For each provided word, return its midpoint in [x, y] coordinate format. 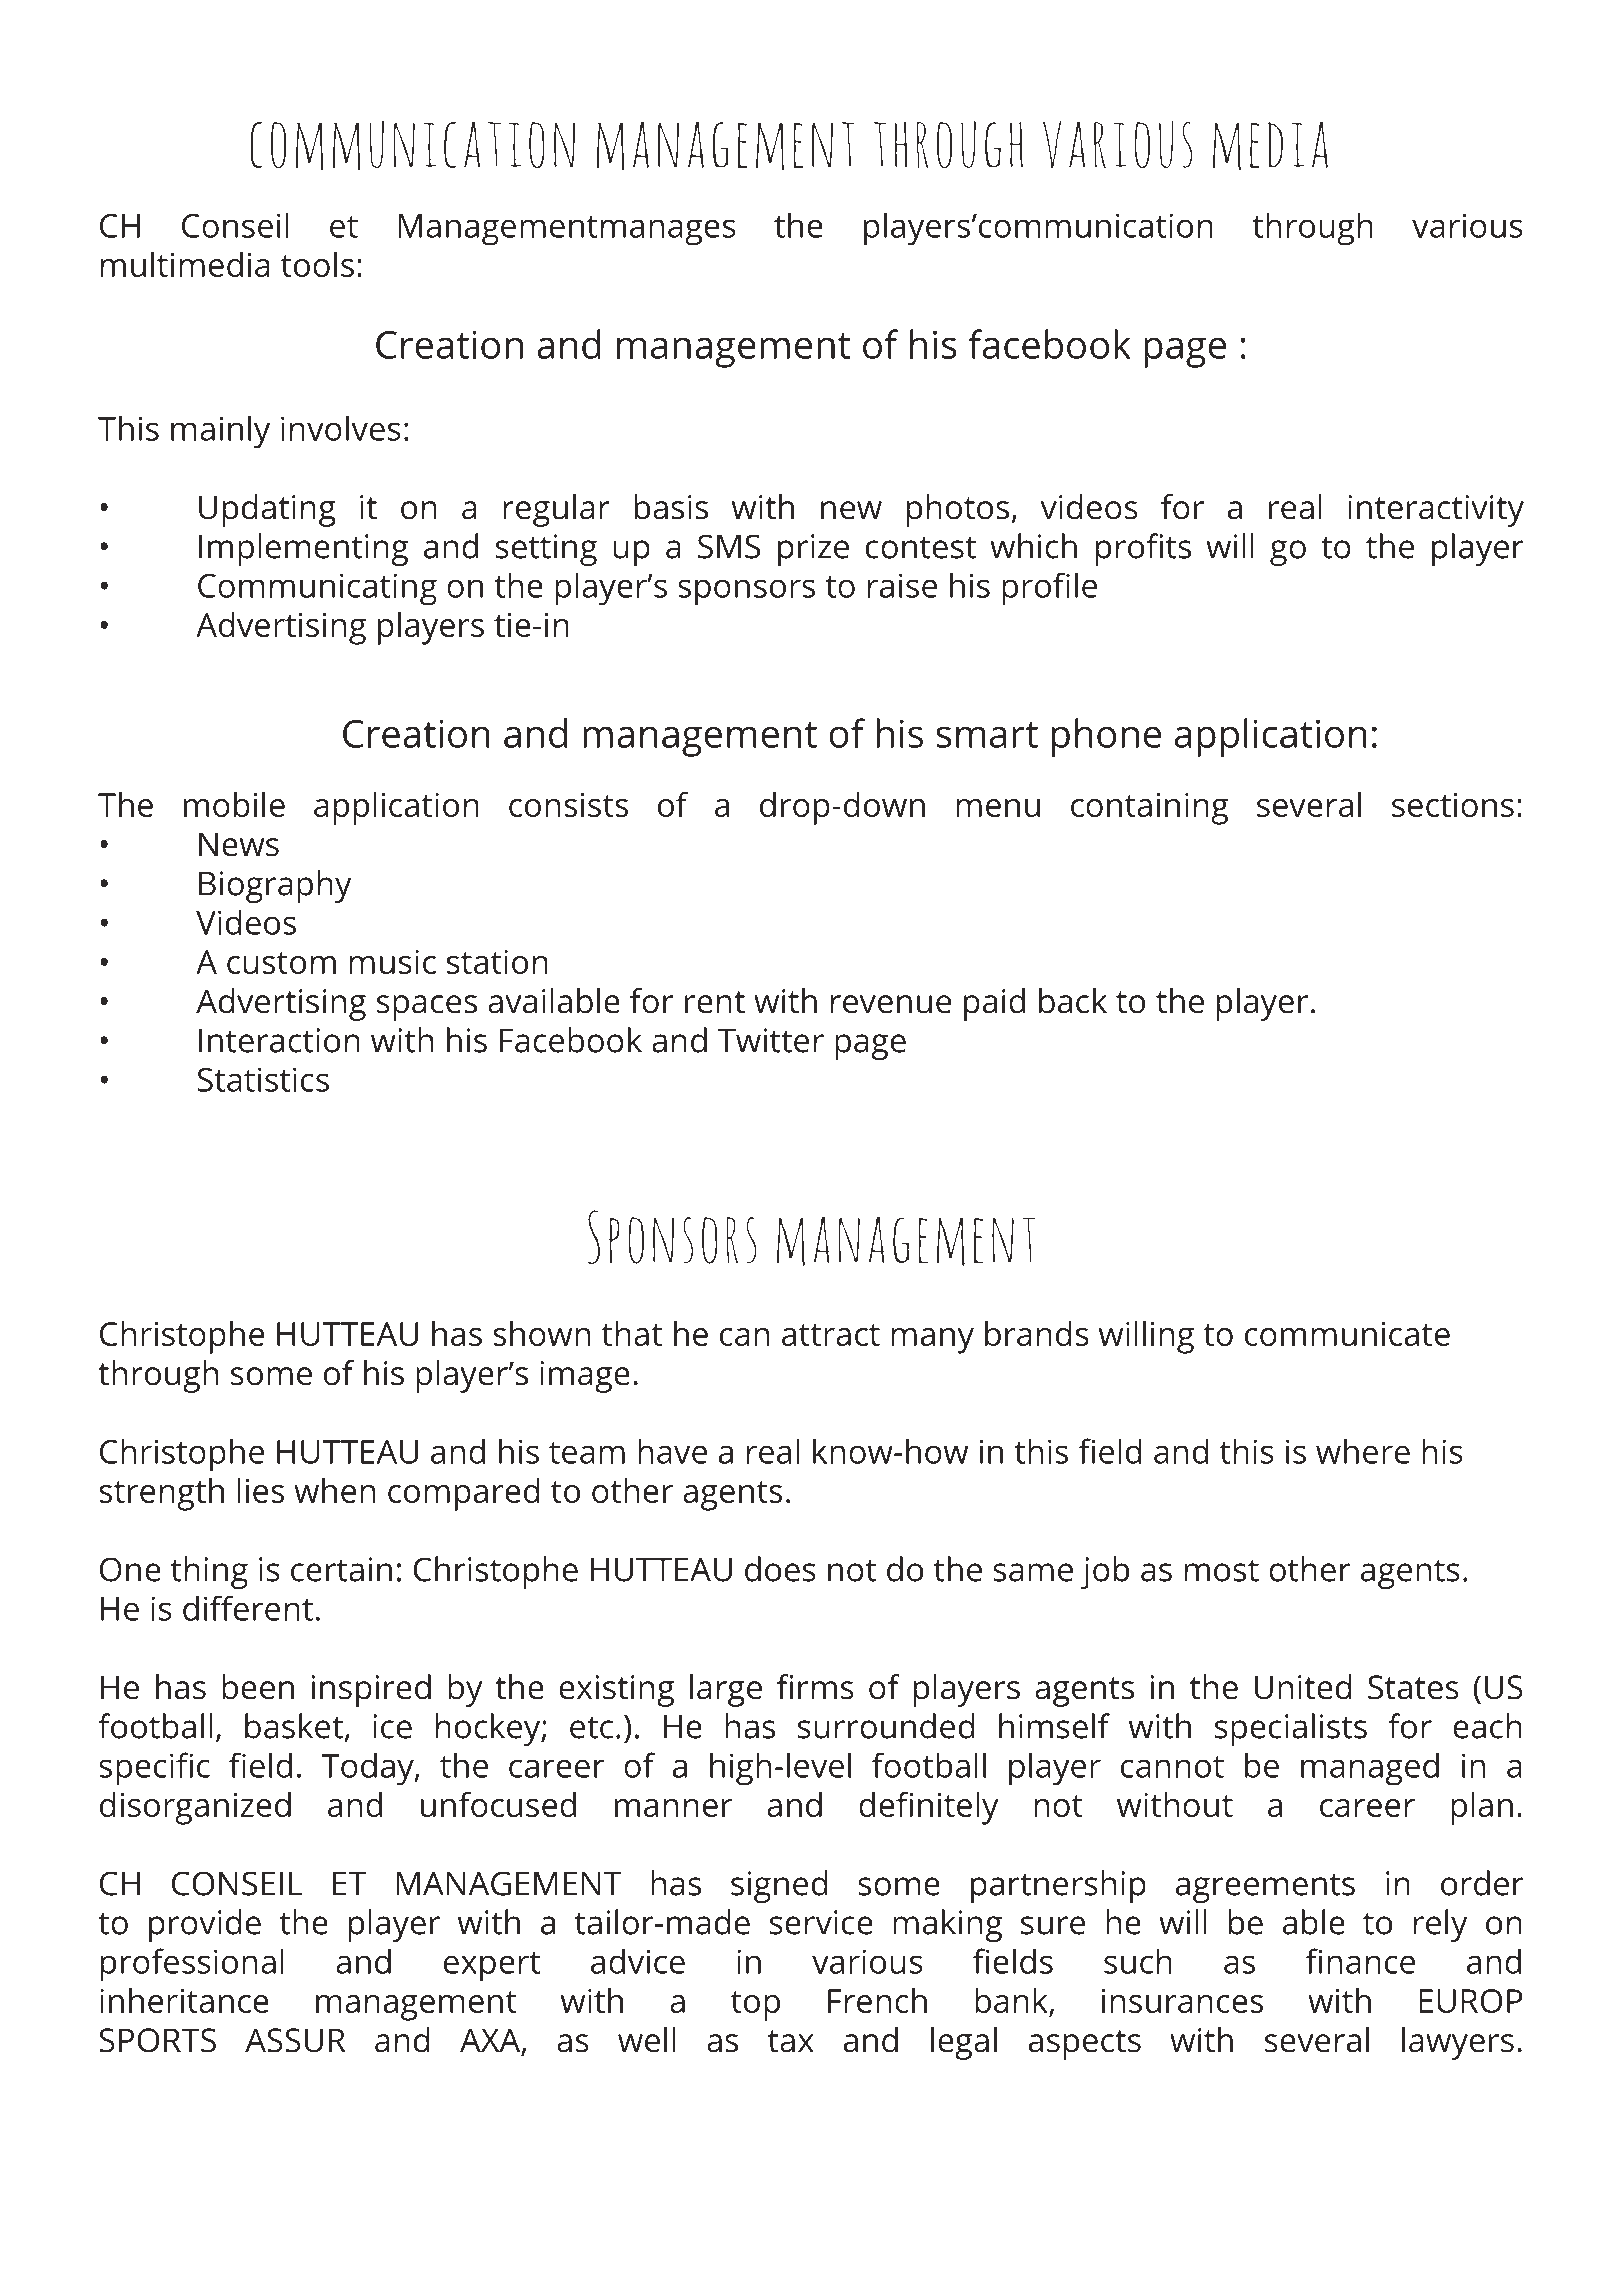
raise [902, 585]
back [1073, 1001]
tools [317, 264]
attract [831, 1335]
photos [958, 510]
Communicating [317, 589]
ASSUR [295, 2040]
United [1303, 1687]
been [258, 1687]
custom [281, 963]
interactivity [1436, 511]
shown [541, 1333]
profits [1143, 549]
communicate [1347, 1334]
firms [815, 1687]
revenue [891, 1004]
